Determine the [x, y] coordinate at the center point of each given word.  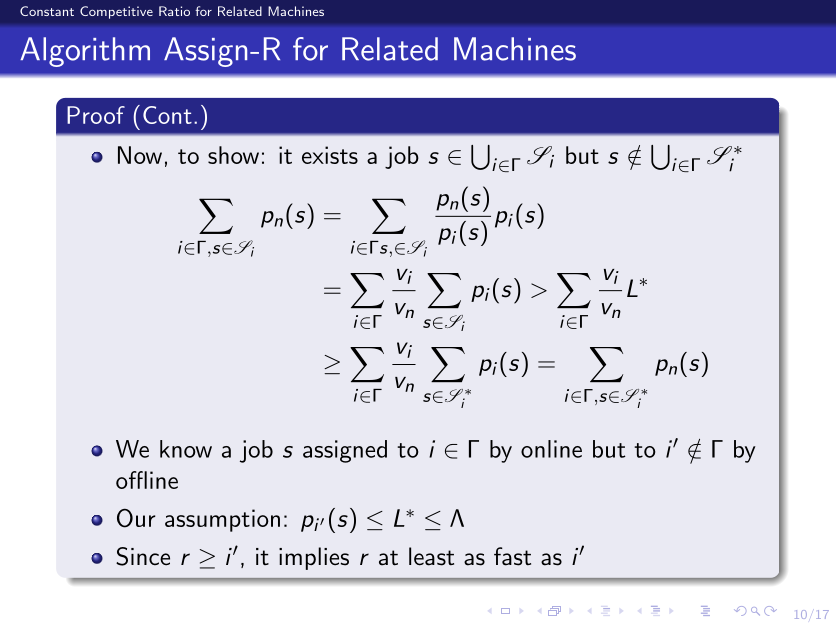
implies [314, 558]
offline [147, 480]
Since [143, 556]
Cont [167, 115]
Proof [96, 115]
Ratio [174, 11]
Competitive [116, 12]
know [186, 449]
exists [330, 155]
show [233, 155]
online [551, 449]
